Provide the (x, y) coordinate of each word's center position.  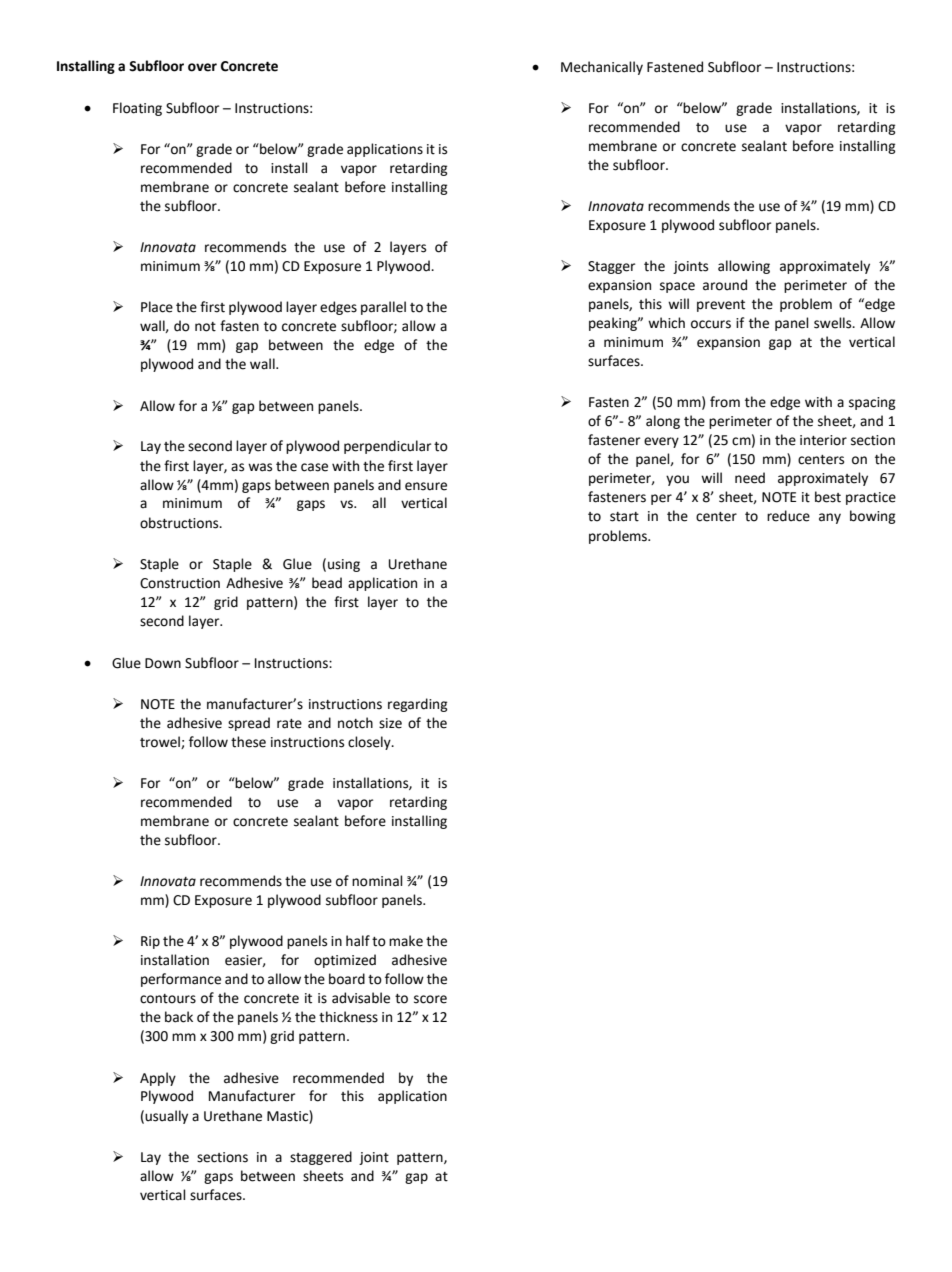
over (202, 67)
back (179, 1017)
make (406, 941)
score (430, 999)
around (725, 285)
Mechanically (602, 68)
